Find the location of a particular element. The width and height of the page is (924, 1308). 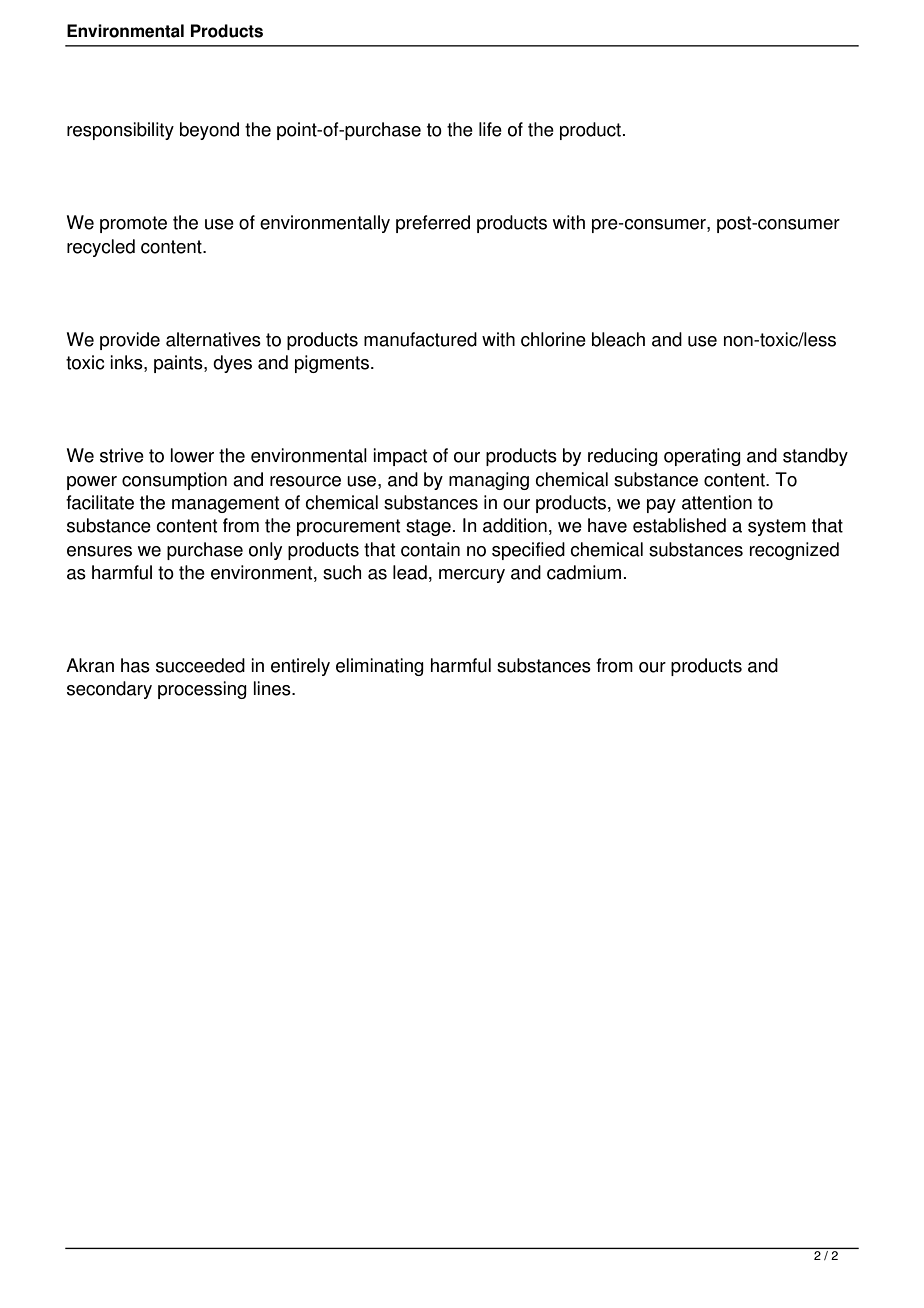

cadmium is located at coordinates (584, 572).
